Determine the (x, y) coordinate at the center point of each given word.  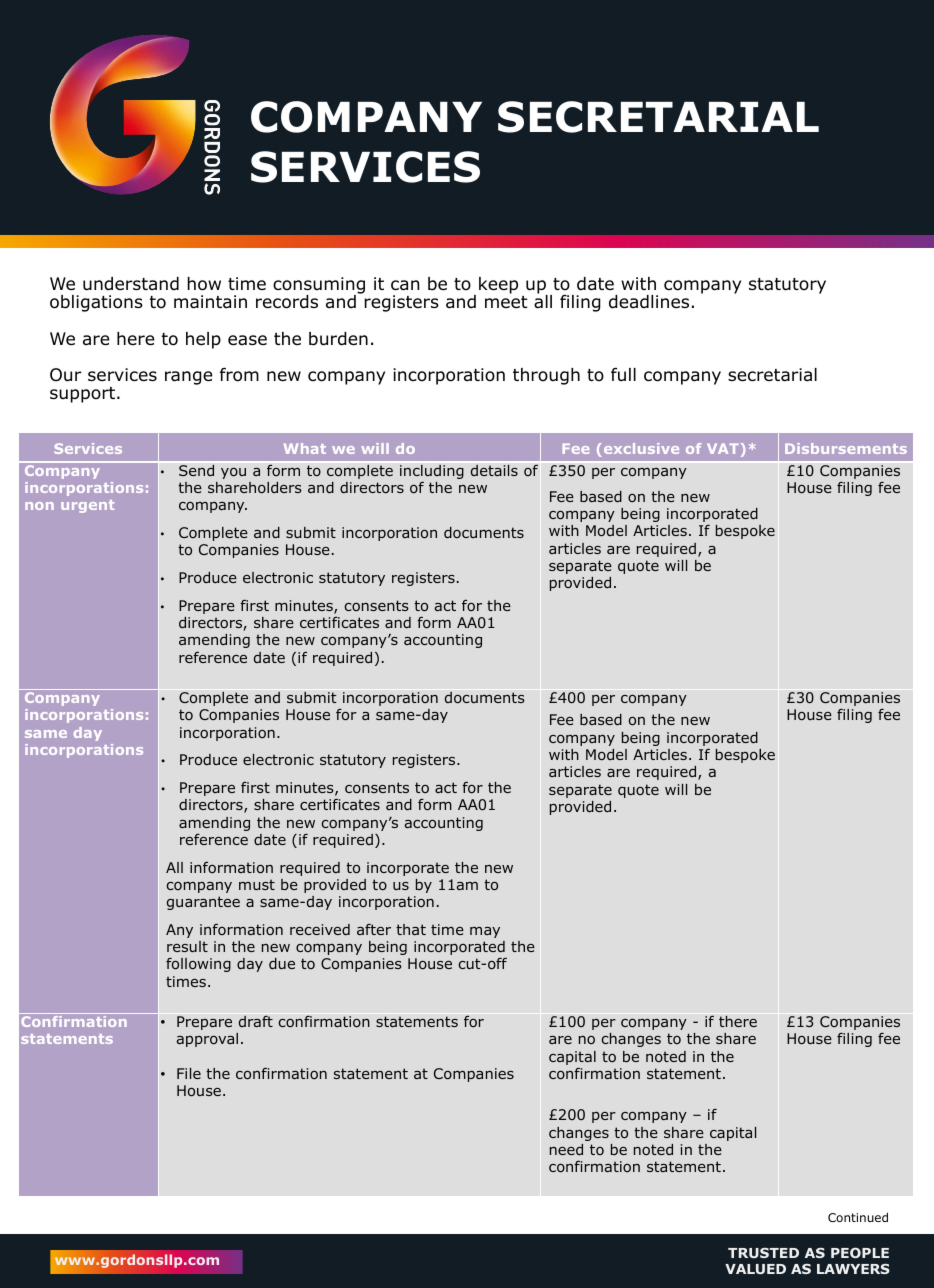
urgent (87, 506)
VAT (723, 448)
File (189, 1073)
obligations (96, 303)
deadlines (649, 302)
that (411, 929)
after (374, 929)
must (257, 884)
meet (506, 302)
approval (207, 1040)
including (432, 473)
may (485, 932)
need (566, 1149)
